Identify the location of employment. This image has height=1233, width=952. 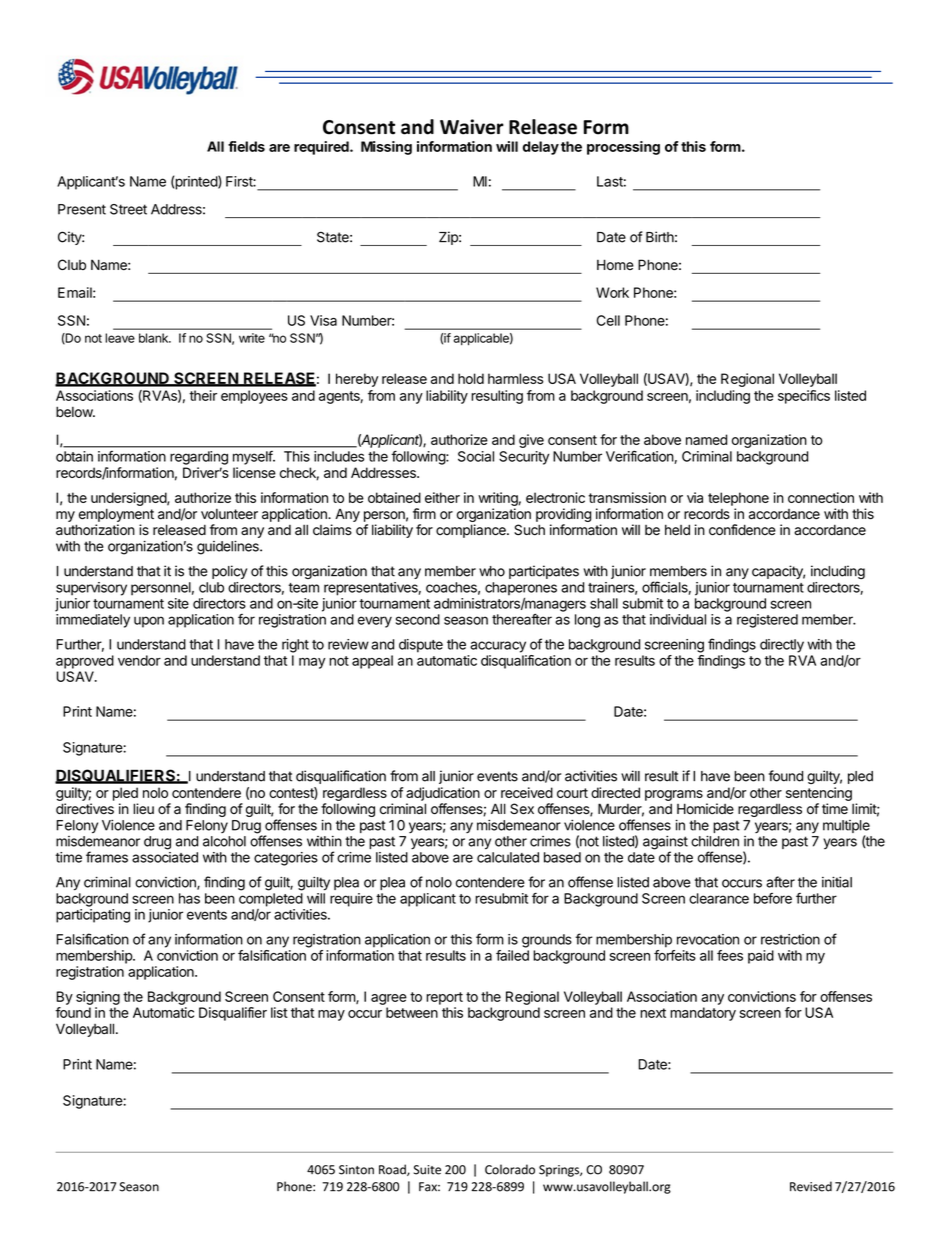
(116, 515).
